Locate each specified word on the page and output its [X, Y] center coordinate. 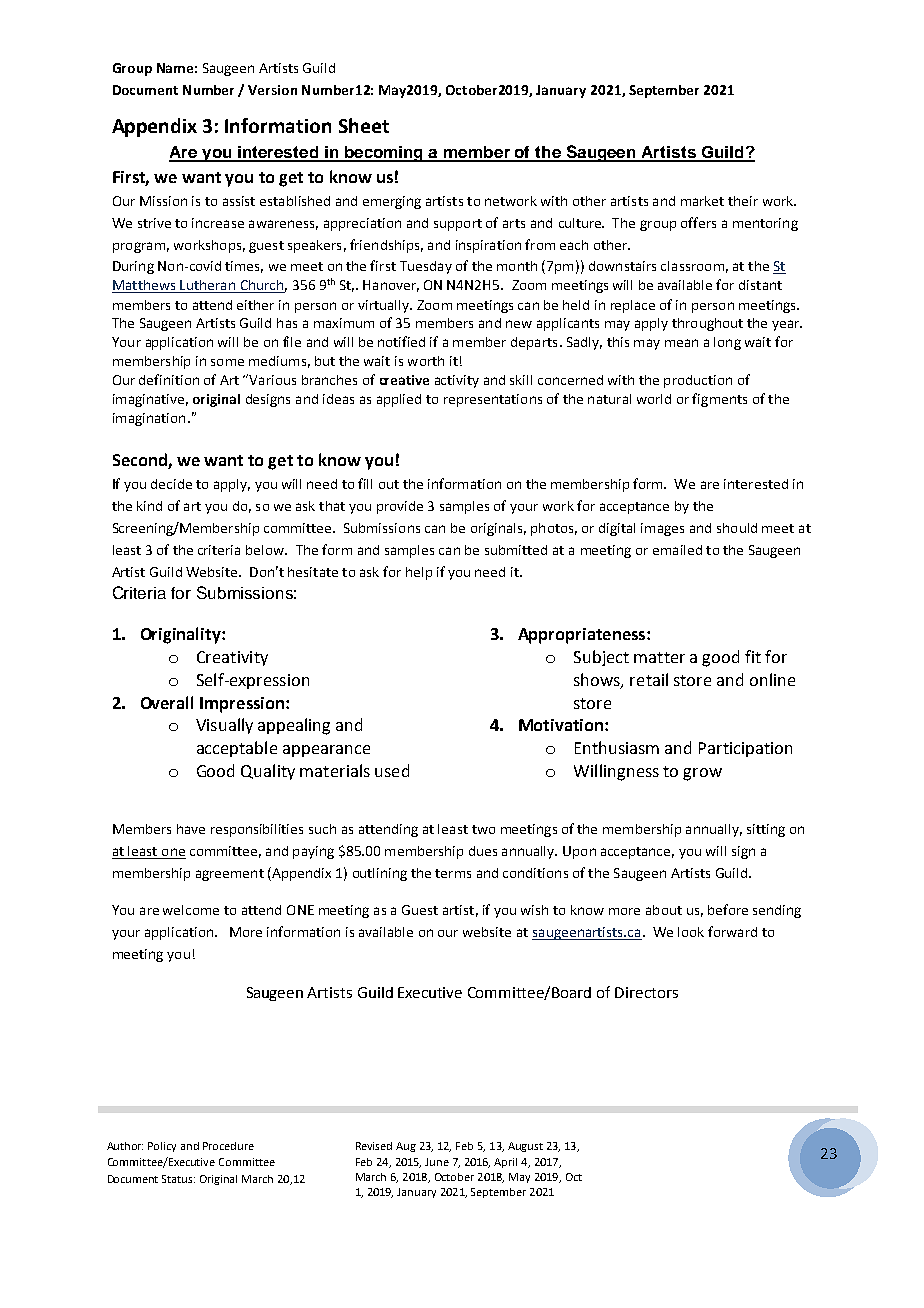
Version [272, 90]
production [698, 381]
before [728, 909]
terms [453, 873]
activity [457, 381]
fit [753, 656]
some [227, 362]
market [702, 201]
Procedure [228, 1146]
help [419, 573]
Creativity [232, 658]
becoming [384, 154]
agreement [230, 875]
